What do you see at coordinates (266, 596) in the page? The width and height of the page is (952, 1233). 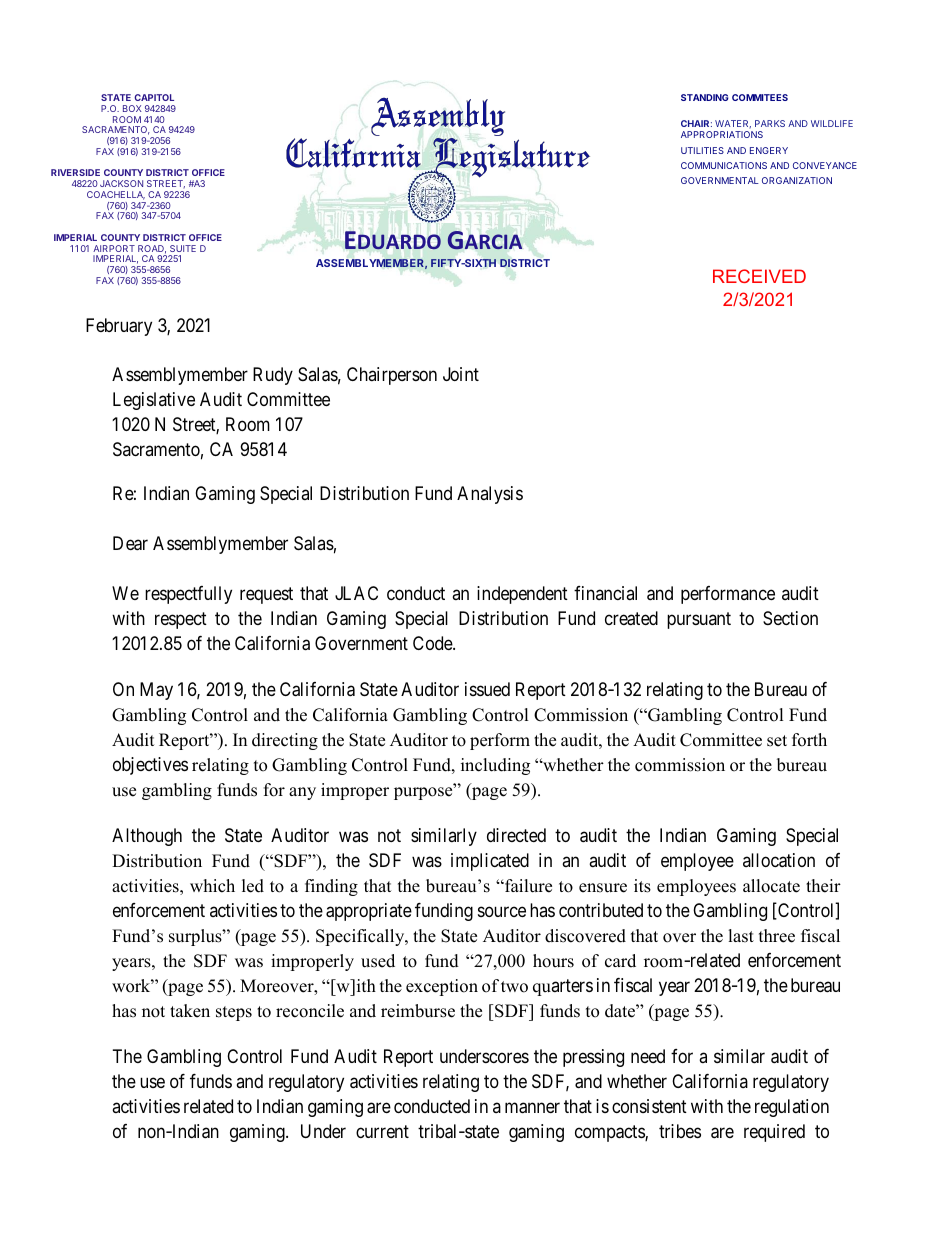 I see `request` at bounding box center [266, 596].
